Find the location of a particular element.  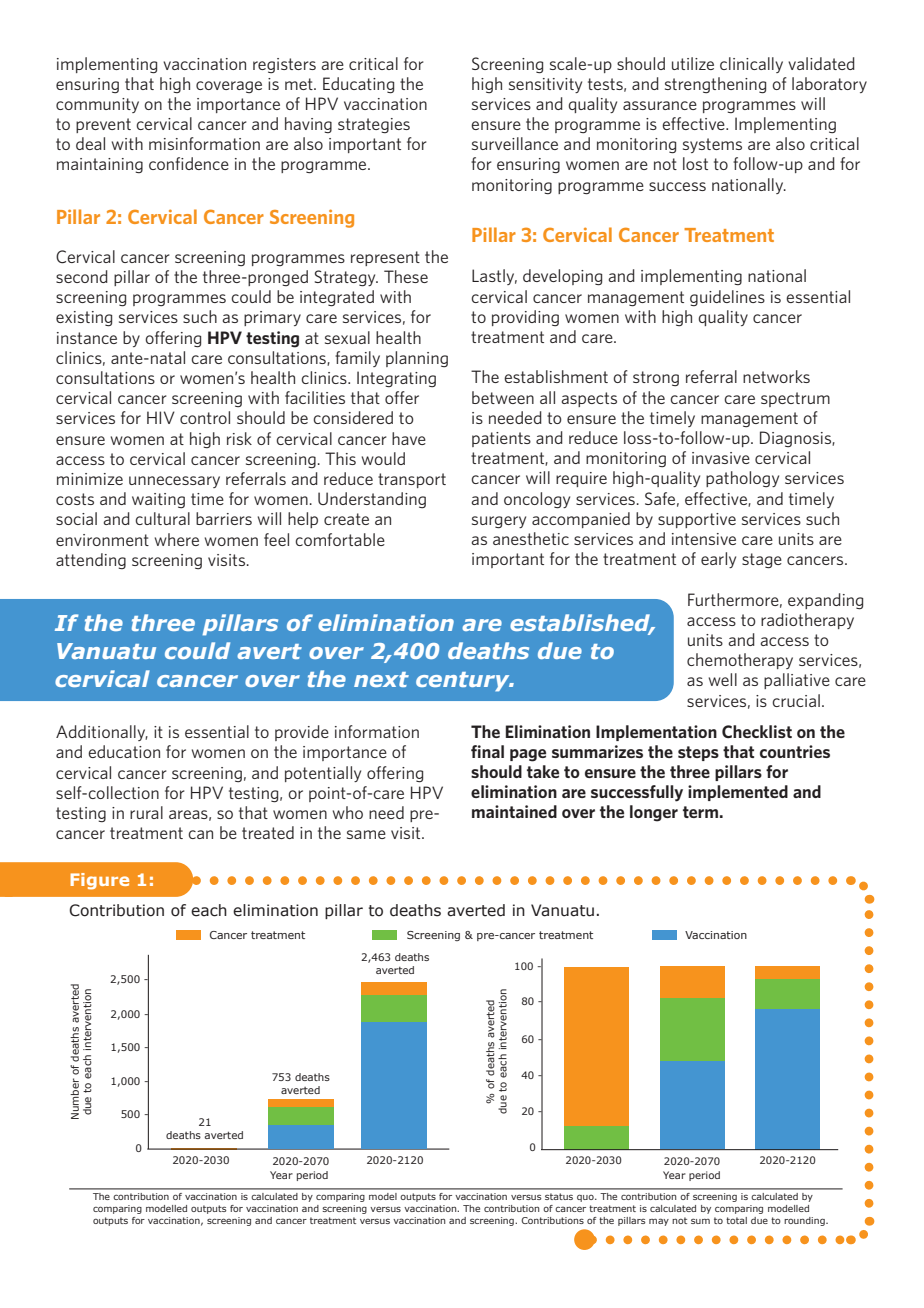

longer is located at coordinates (654, 813).
